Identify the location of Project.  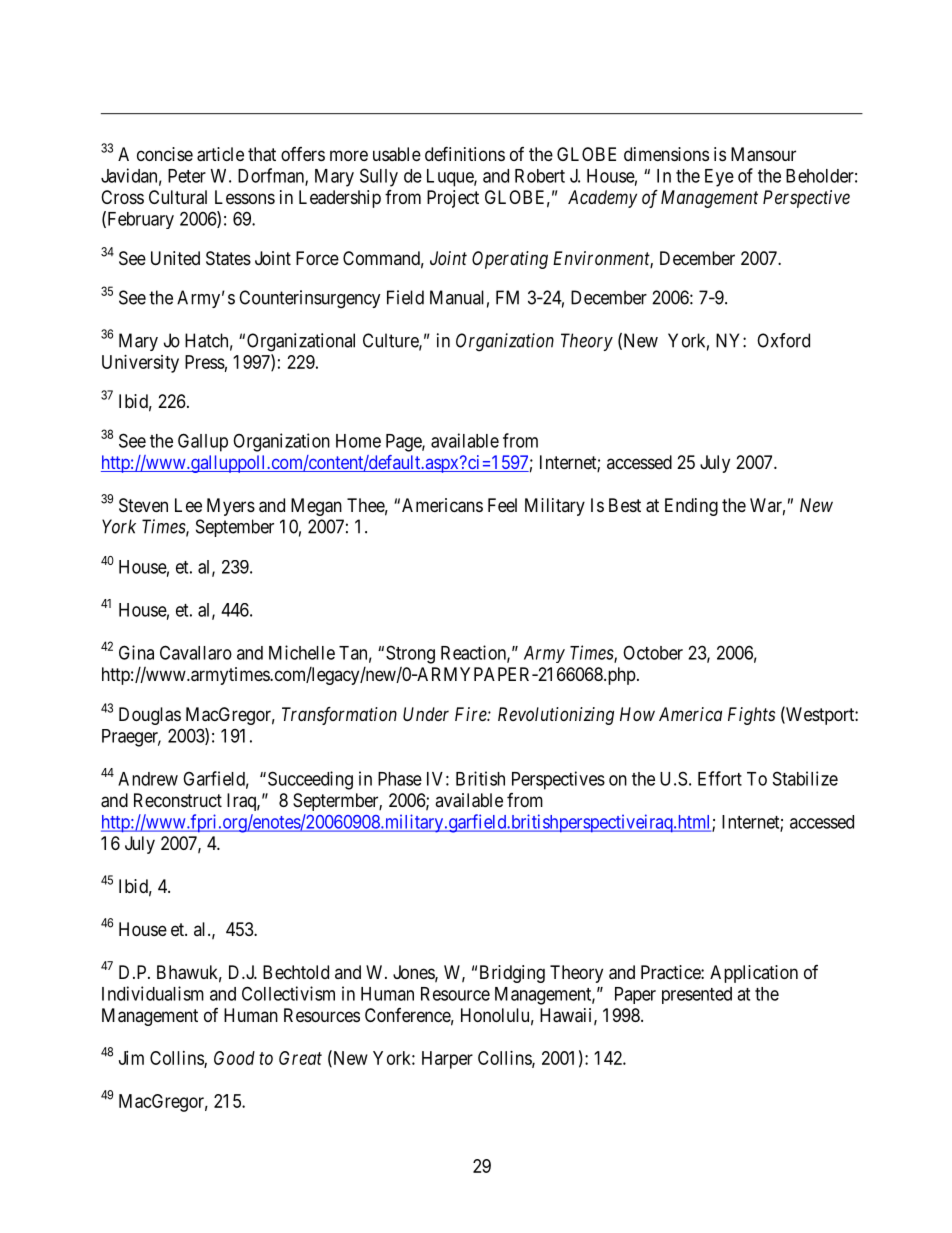
(453, 199).
